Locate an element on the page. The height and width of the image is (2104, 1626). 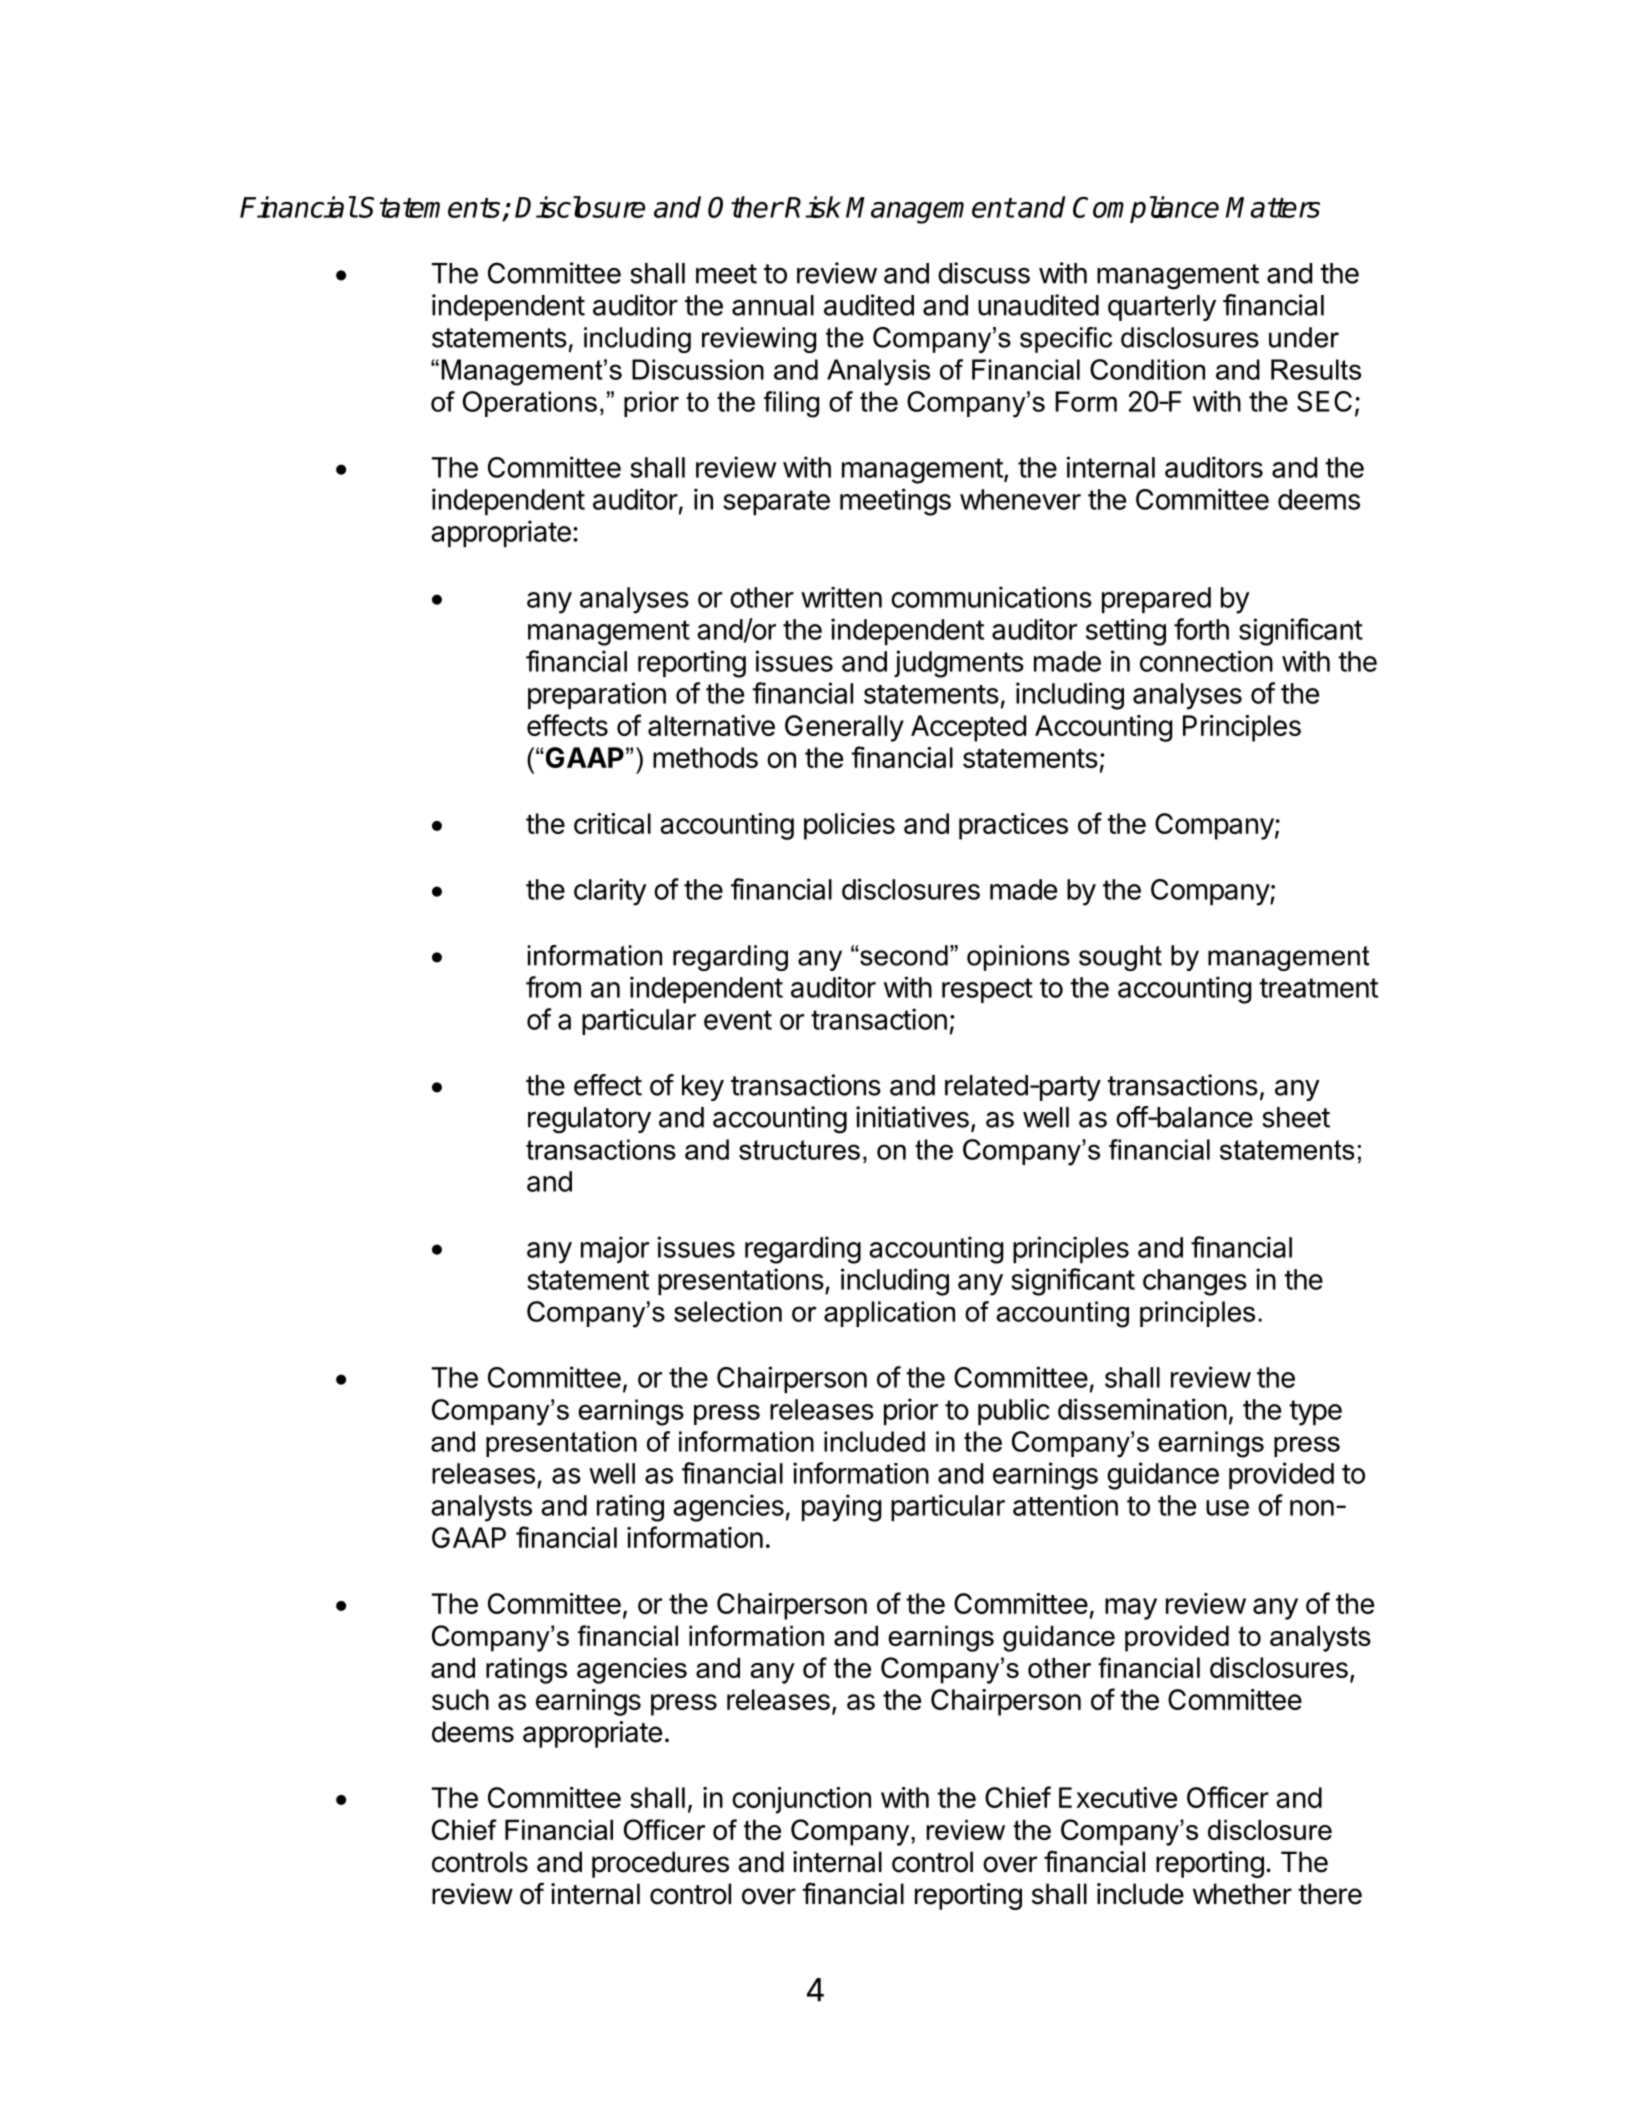
quarterly is located at coordinates (1162, 308).
